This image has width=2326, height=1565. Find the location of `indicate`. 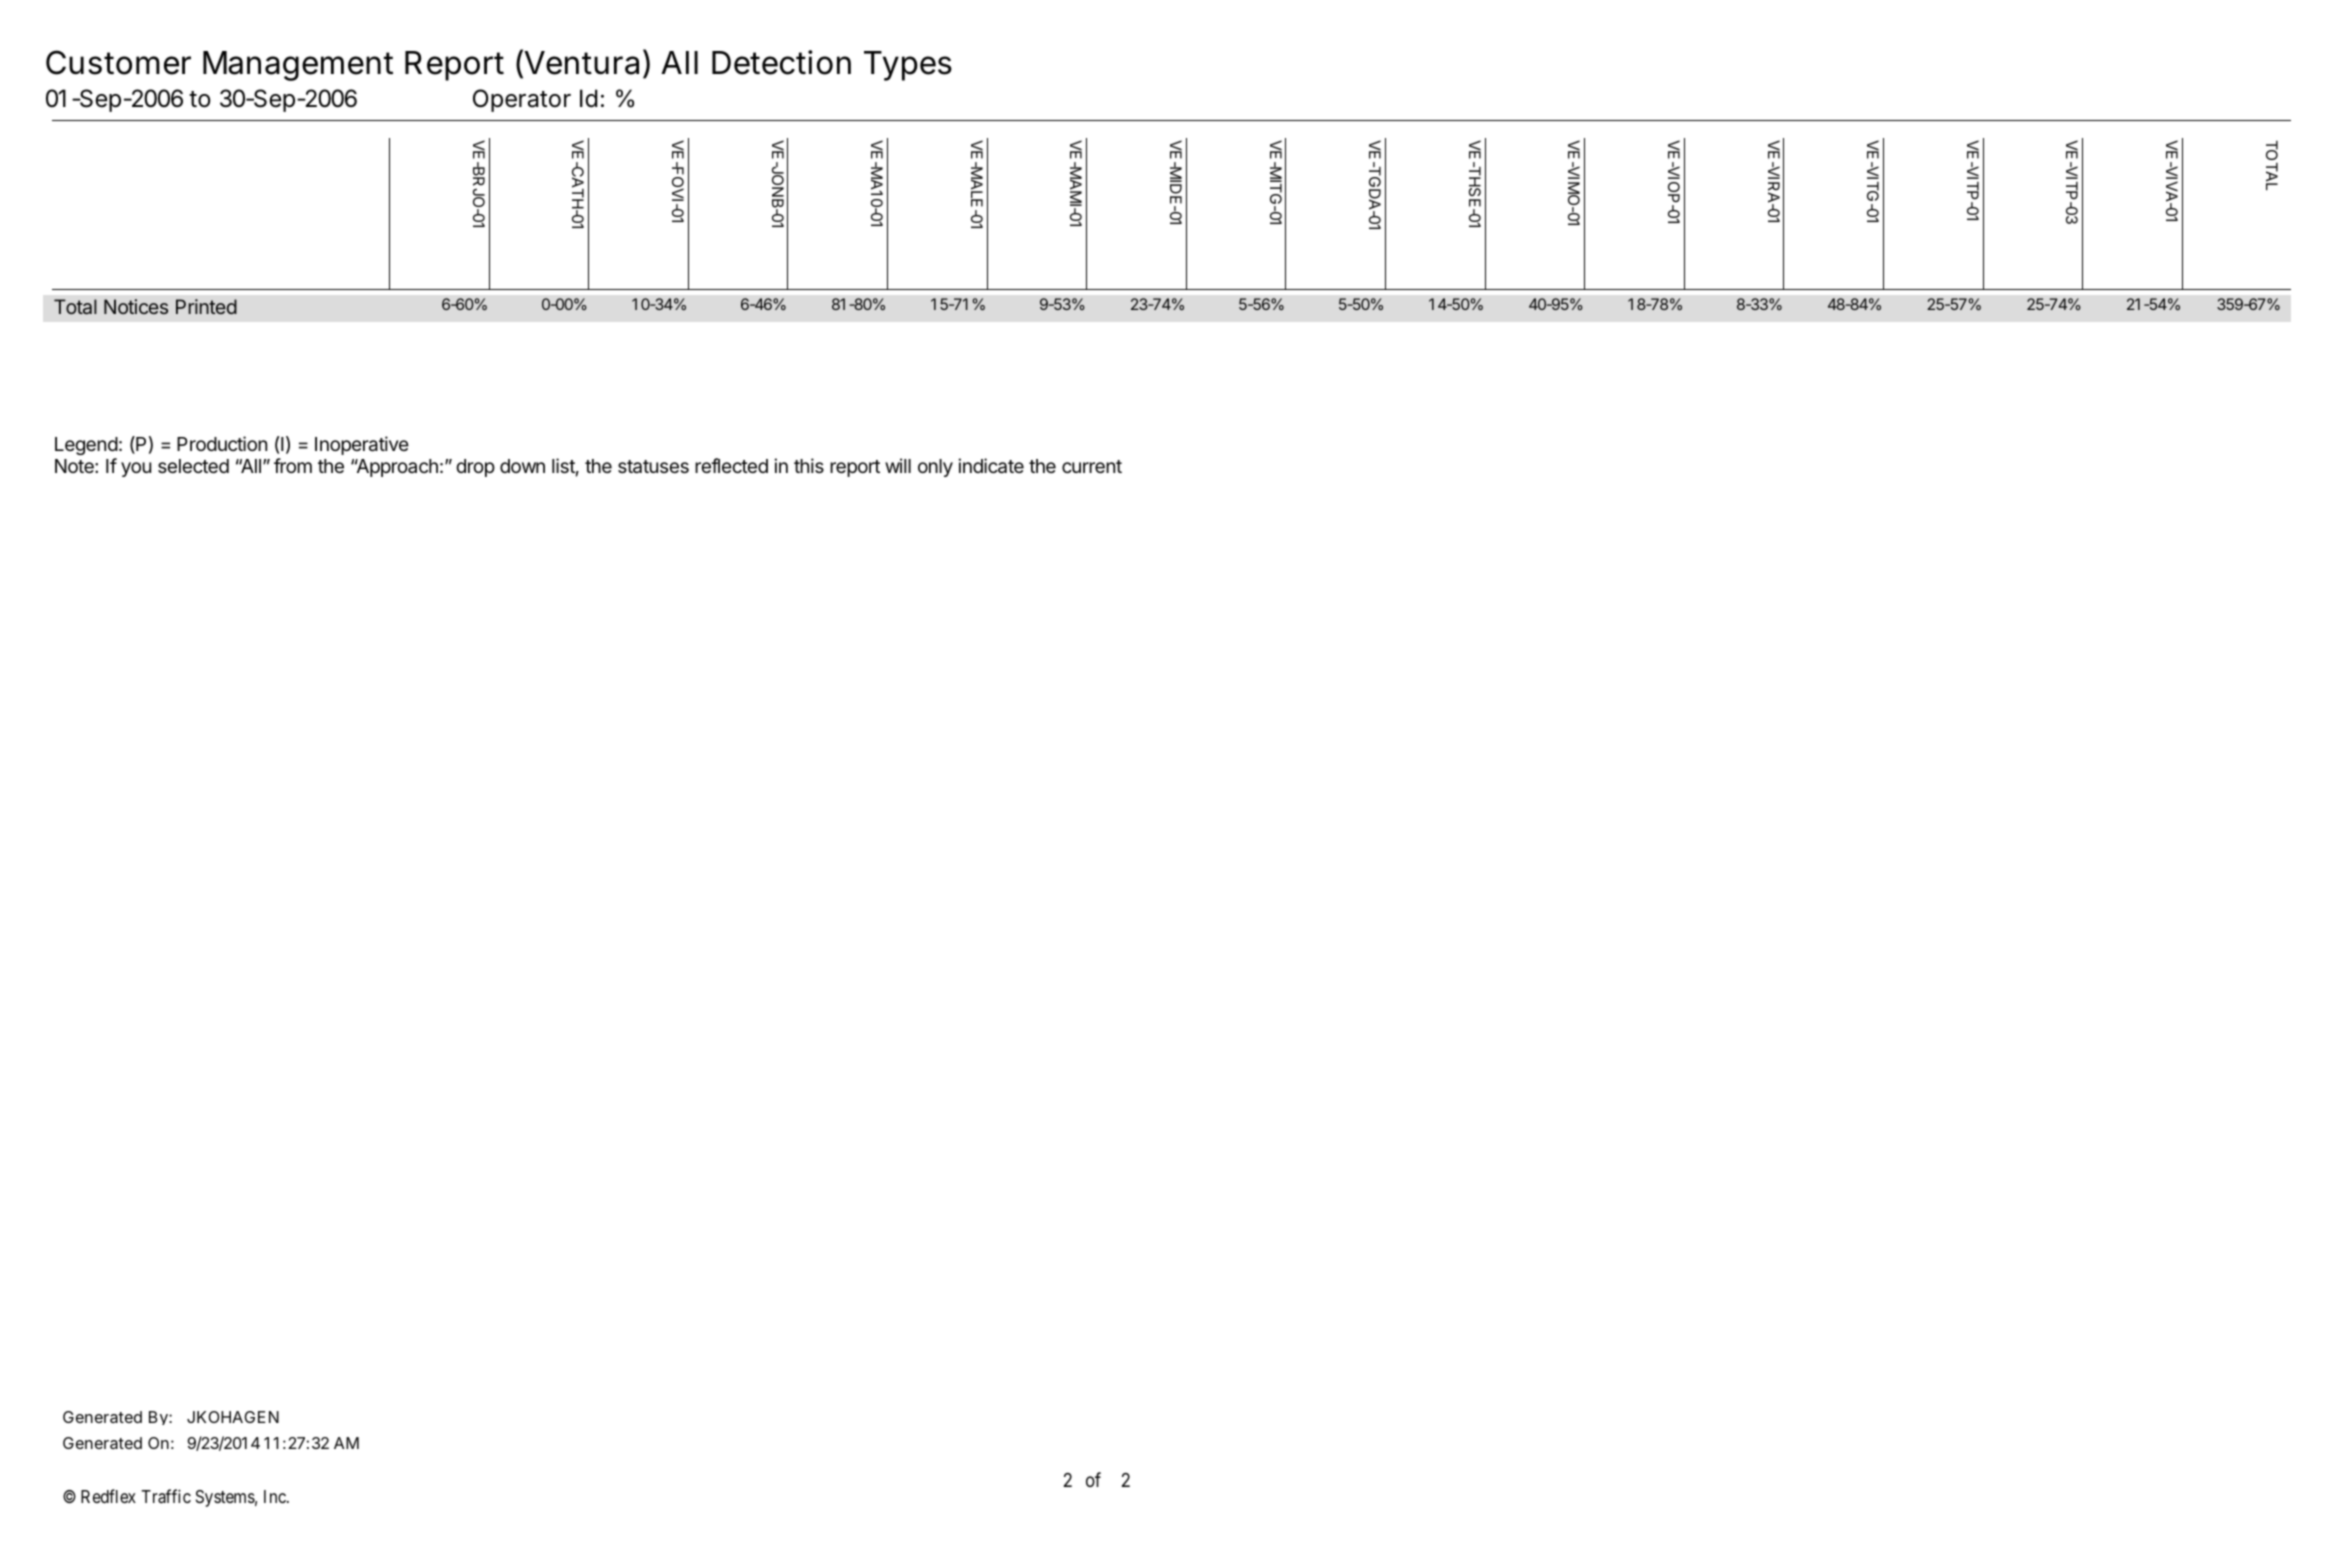

indicate is located at coordinates (991, 466).
